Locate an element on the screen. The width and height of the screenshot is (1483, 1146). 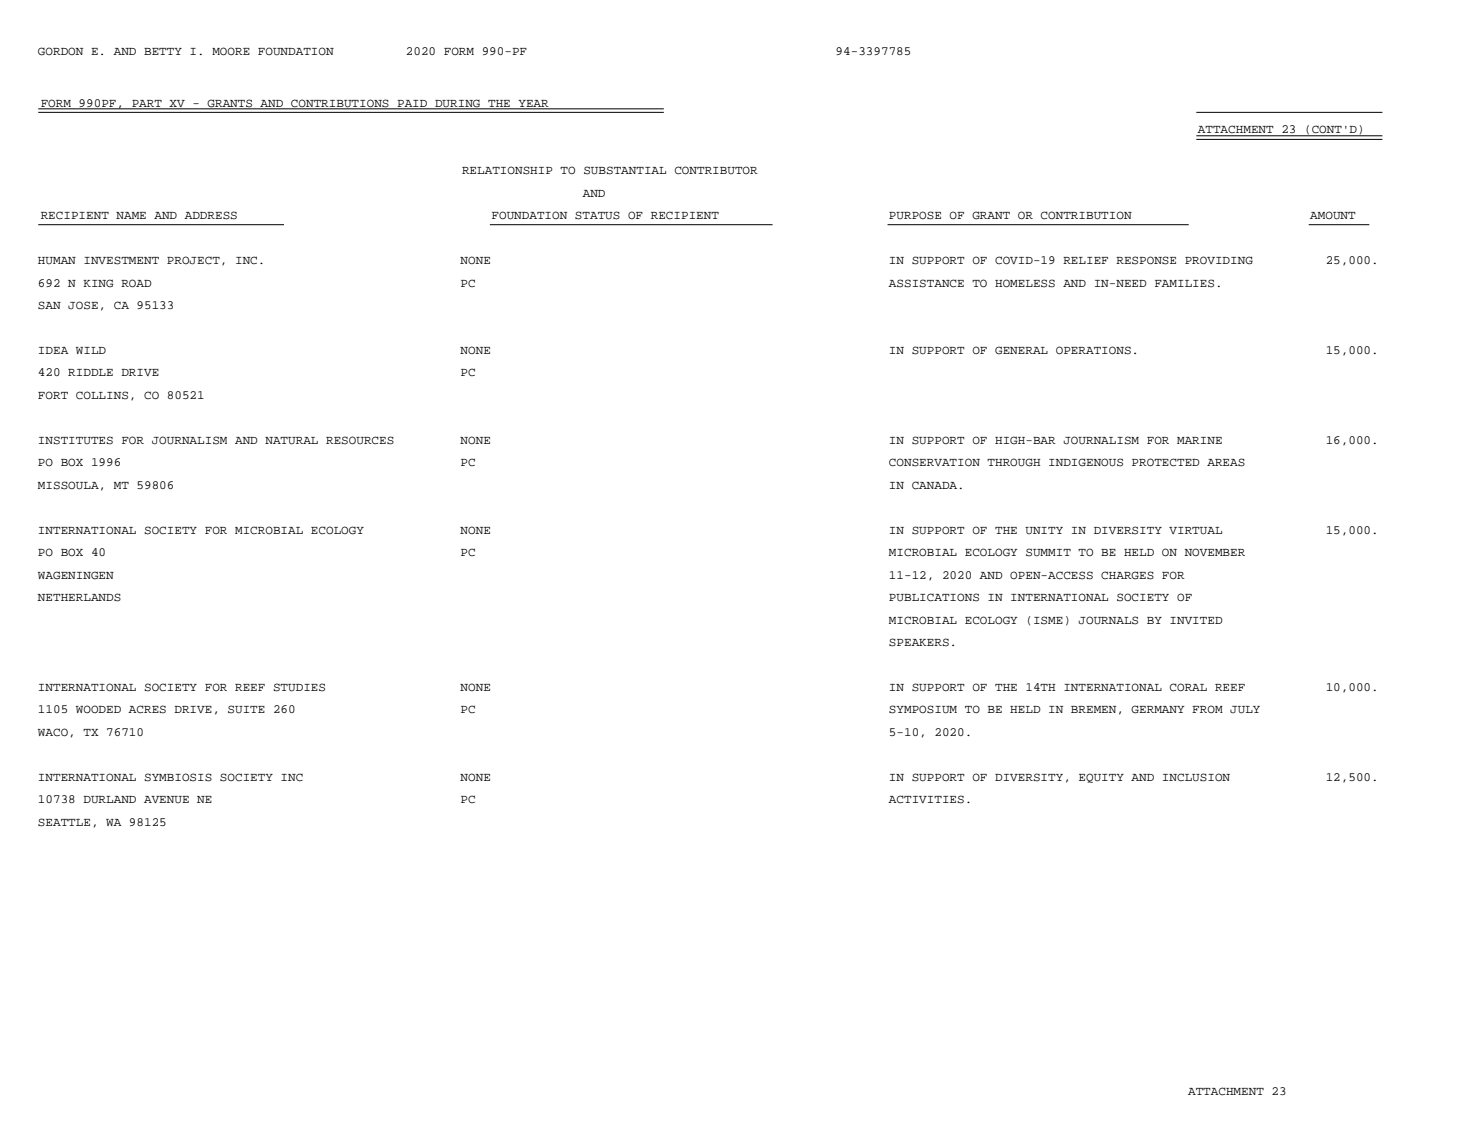
AMOUNT is located at coordinates (1333, 215).
